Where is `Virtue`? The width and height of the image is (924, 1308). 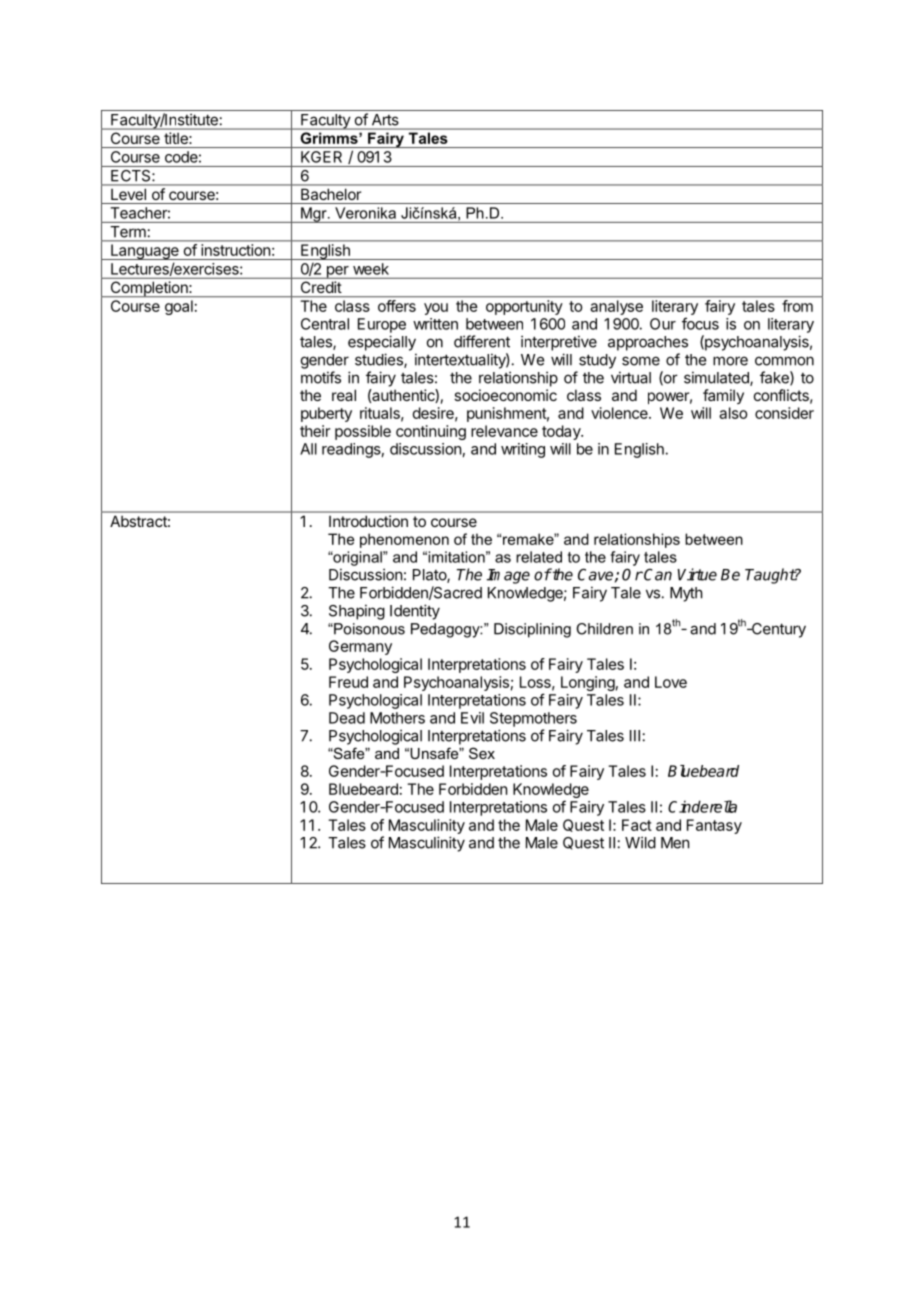
Virtue is located at coordinates (697, 574).
